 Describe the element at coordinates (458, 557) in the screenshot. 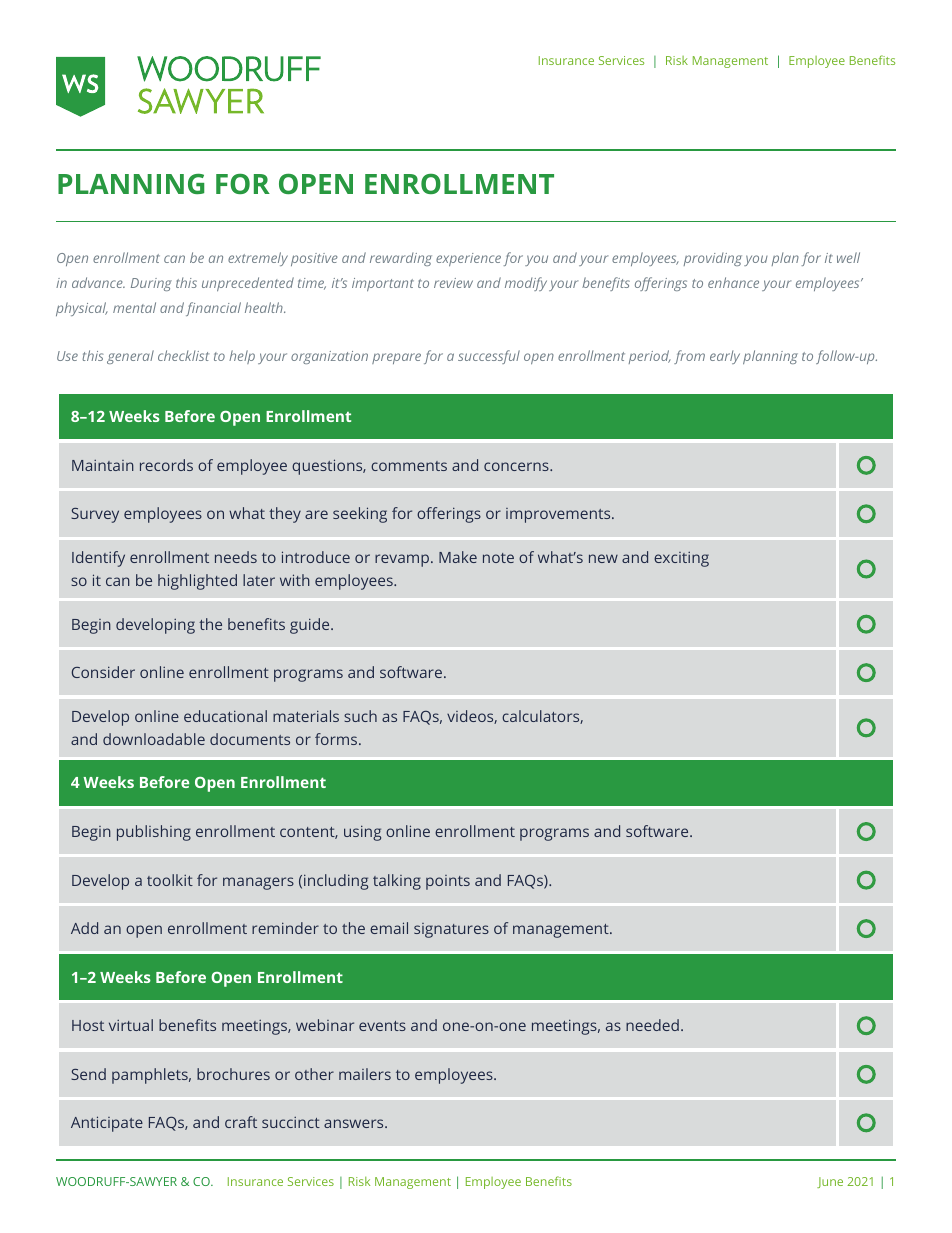

I see `Make` at that location.
